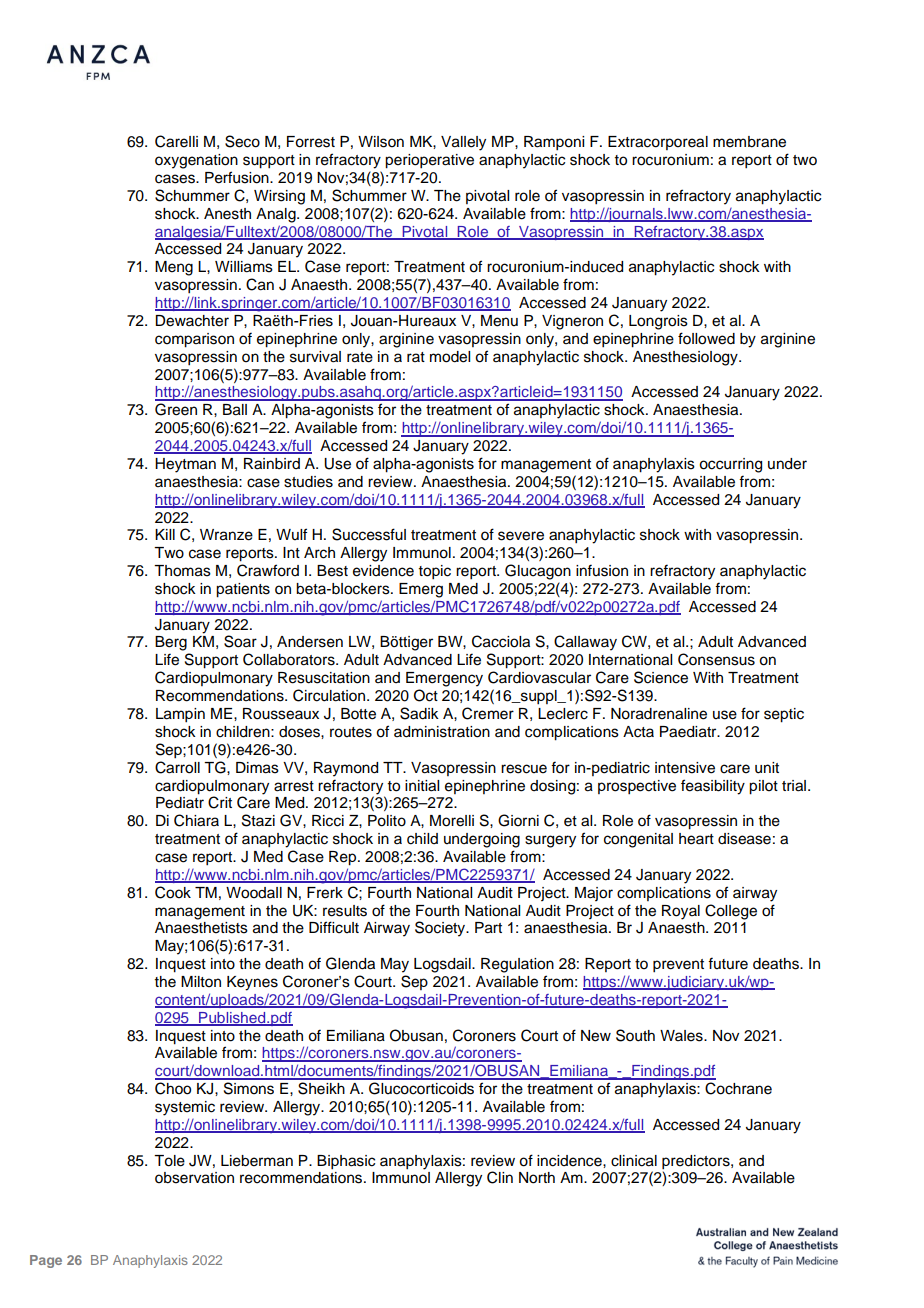  What do you see at coordinates (435, 572) in the page?
I see `topic` at bounding box center [435, 572].
